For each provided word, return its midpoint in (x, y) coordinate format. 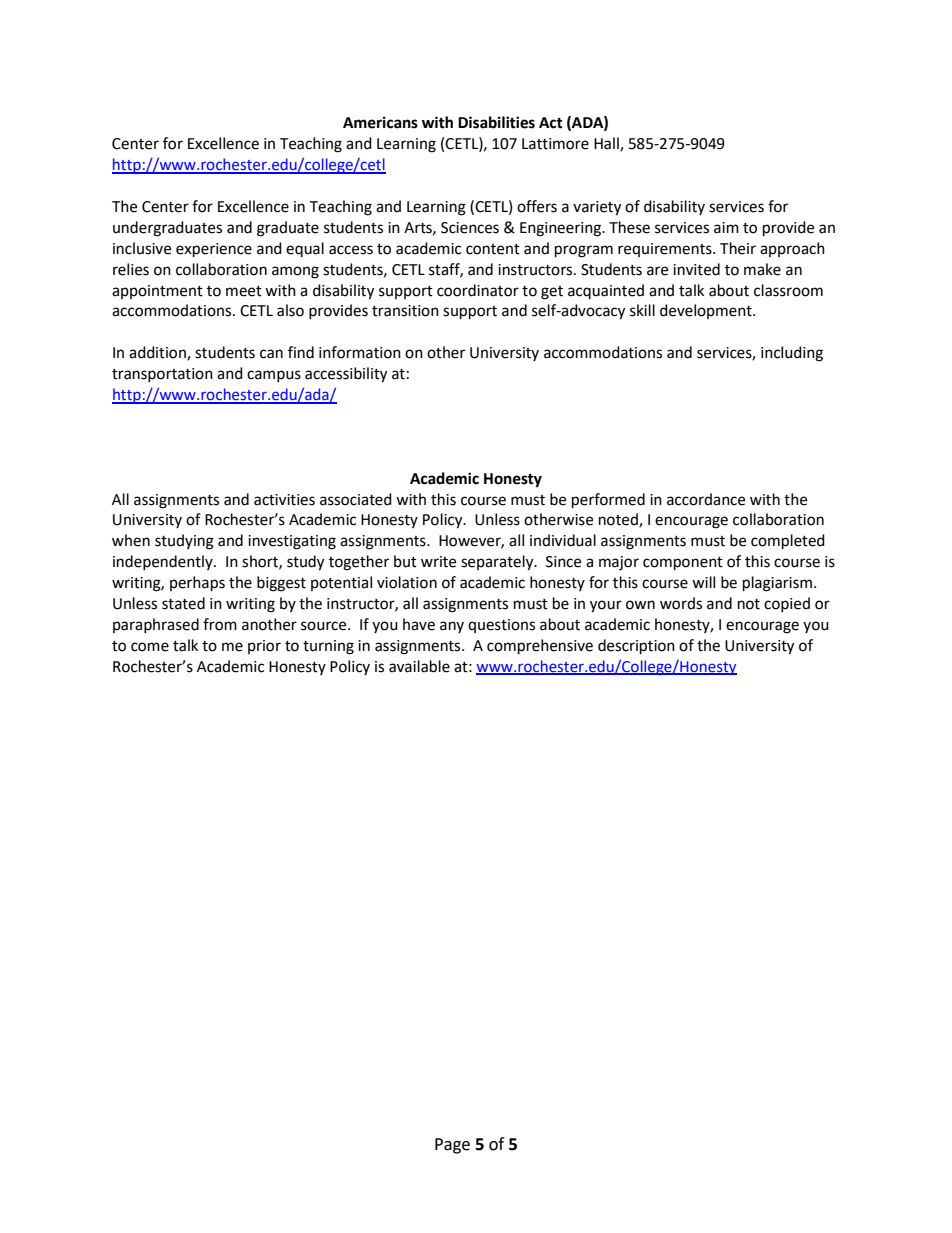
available (419, 666)
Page (452, 1146)
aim (726, 228)
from (220, 624)
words (681, 603)
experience (214, 250)
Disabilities (496, 122)
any (452, 627)
